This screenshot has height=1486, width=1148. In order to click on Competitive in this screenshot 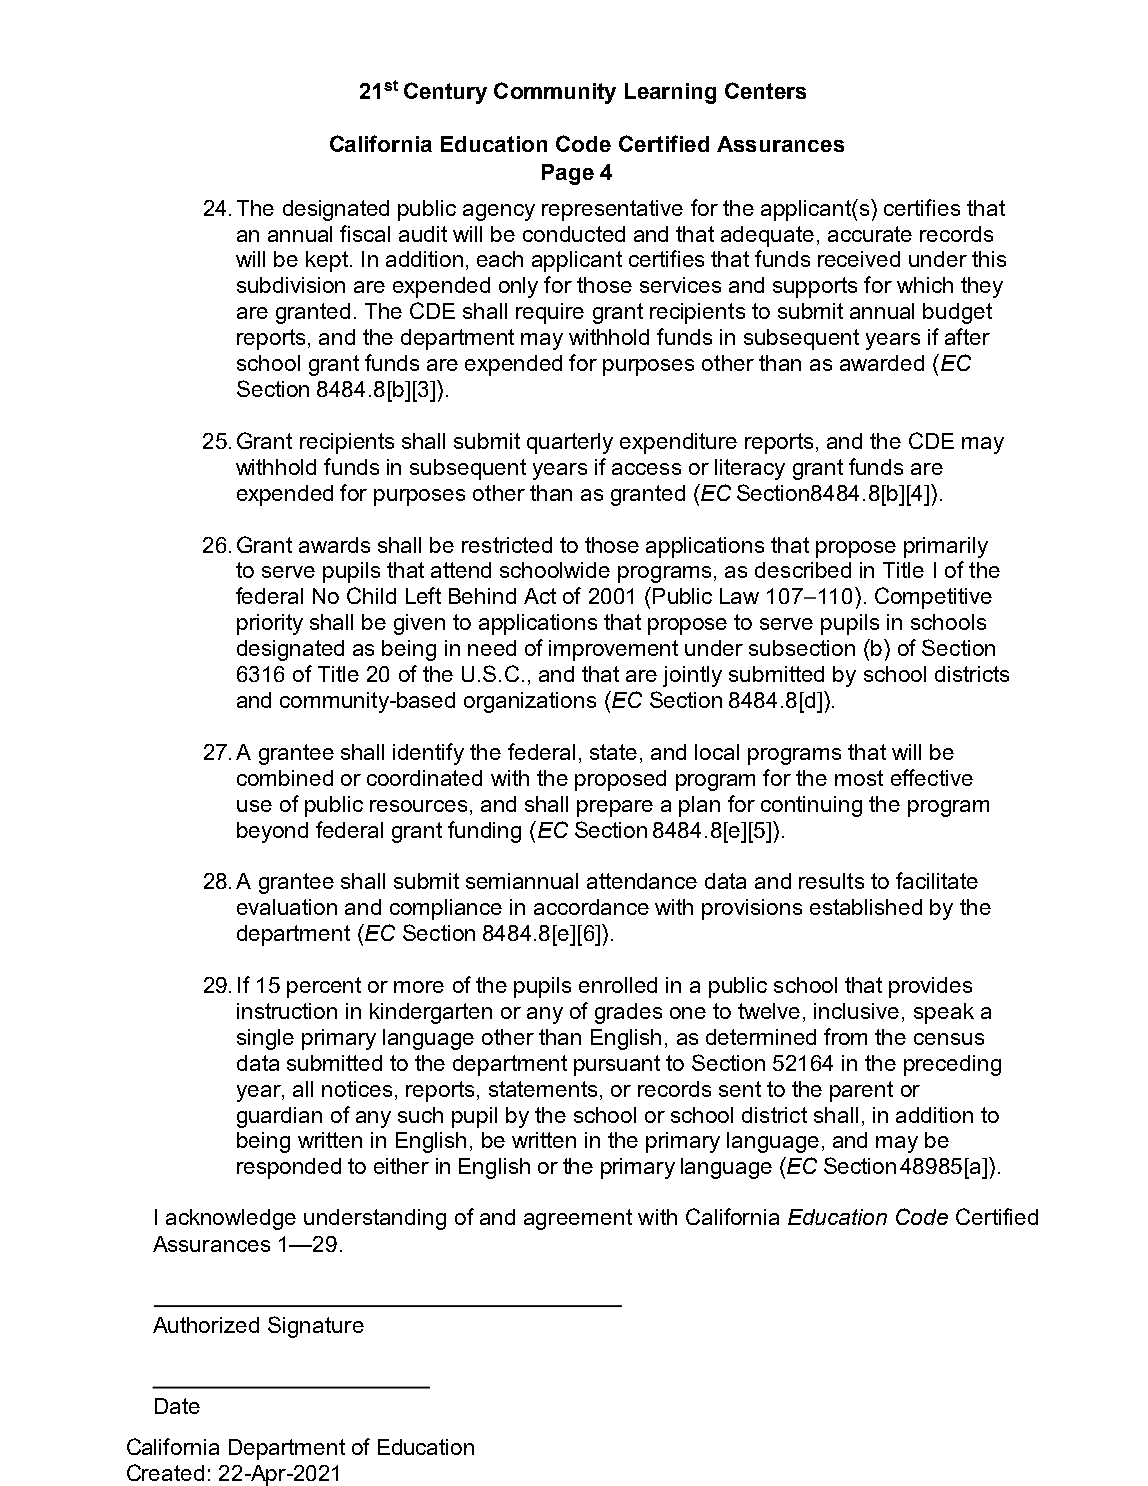, I will do `click(933, 598)`.
